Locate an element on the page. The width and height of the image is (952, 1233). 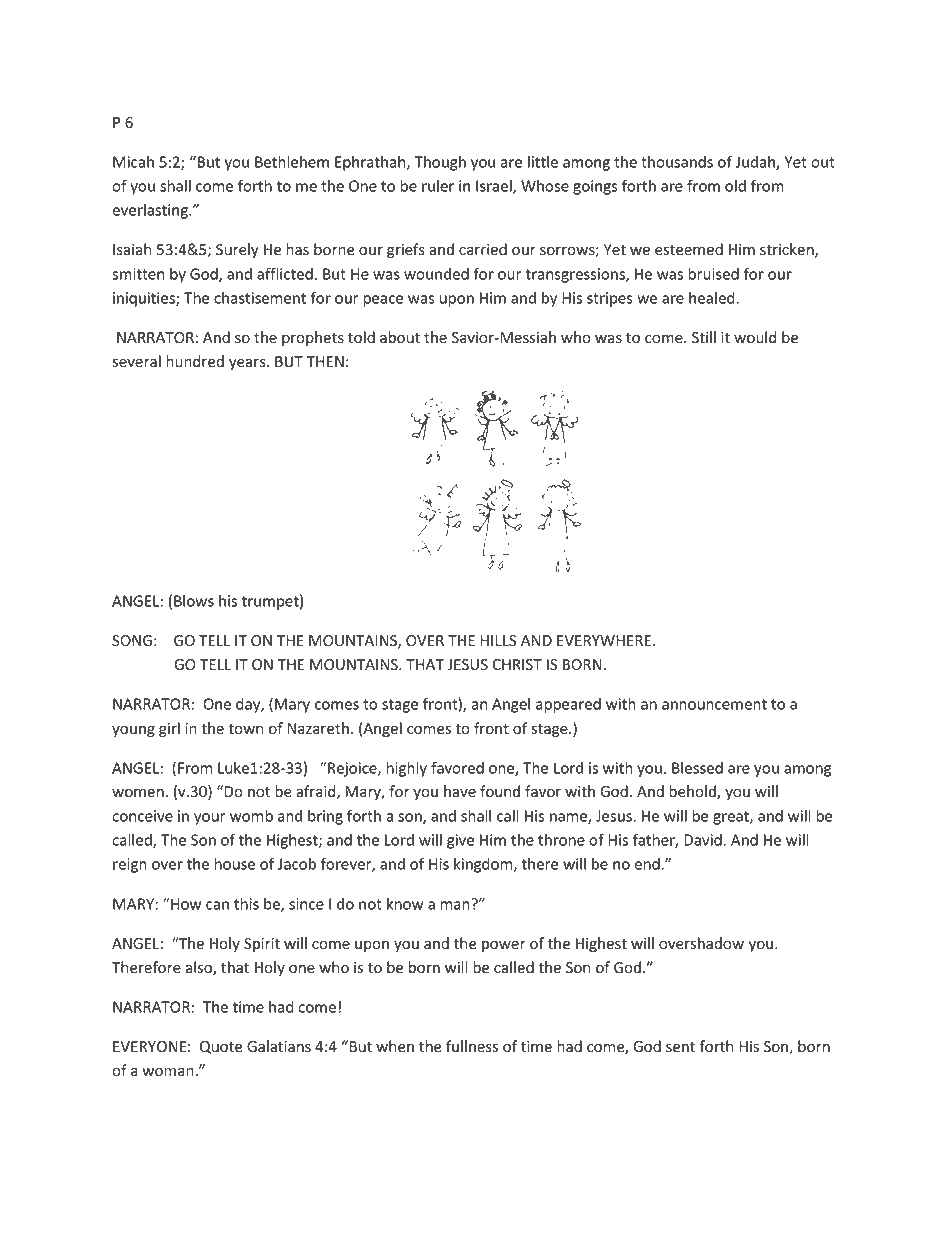
Still is located at coordinates (704, 337).
